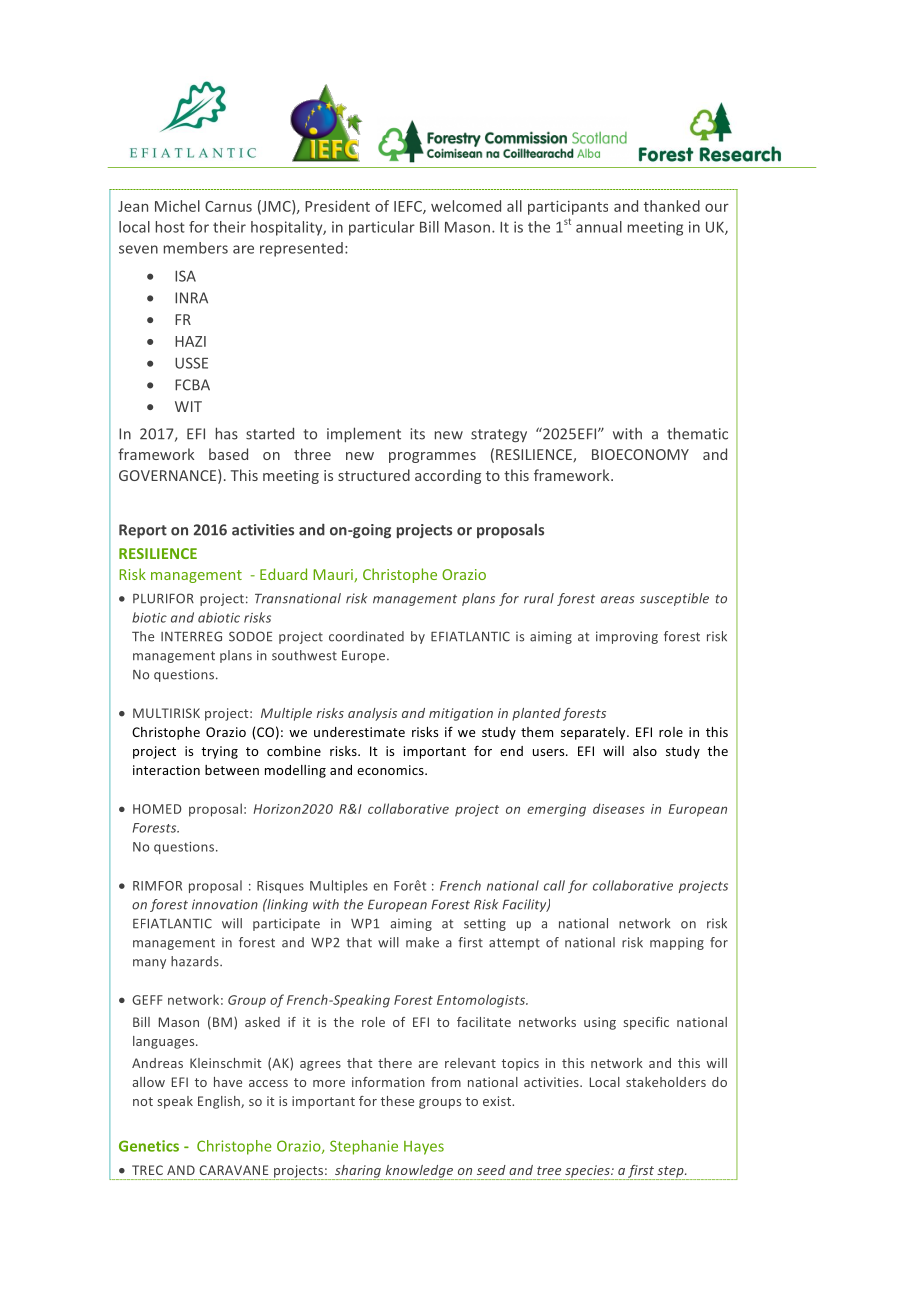  Describe the element at coordinates (461, 714) in the screenshot. I see `mitigation` at that location.
